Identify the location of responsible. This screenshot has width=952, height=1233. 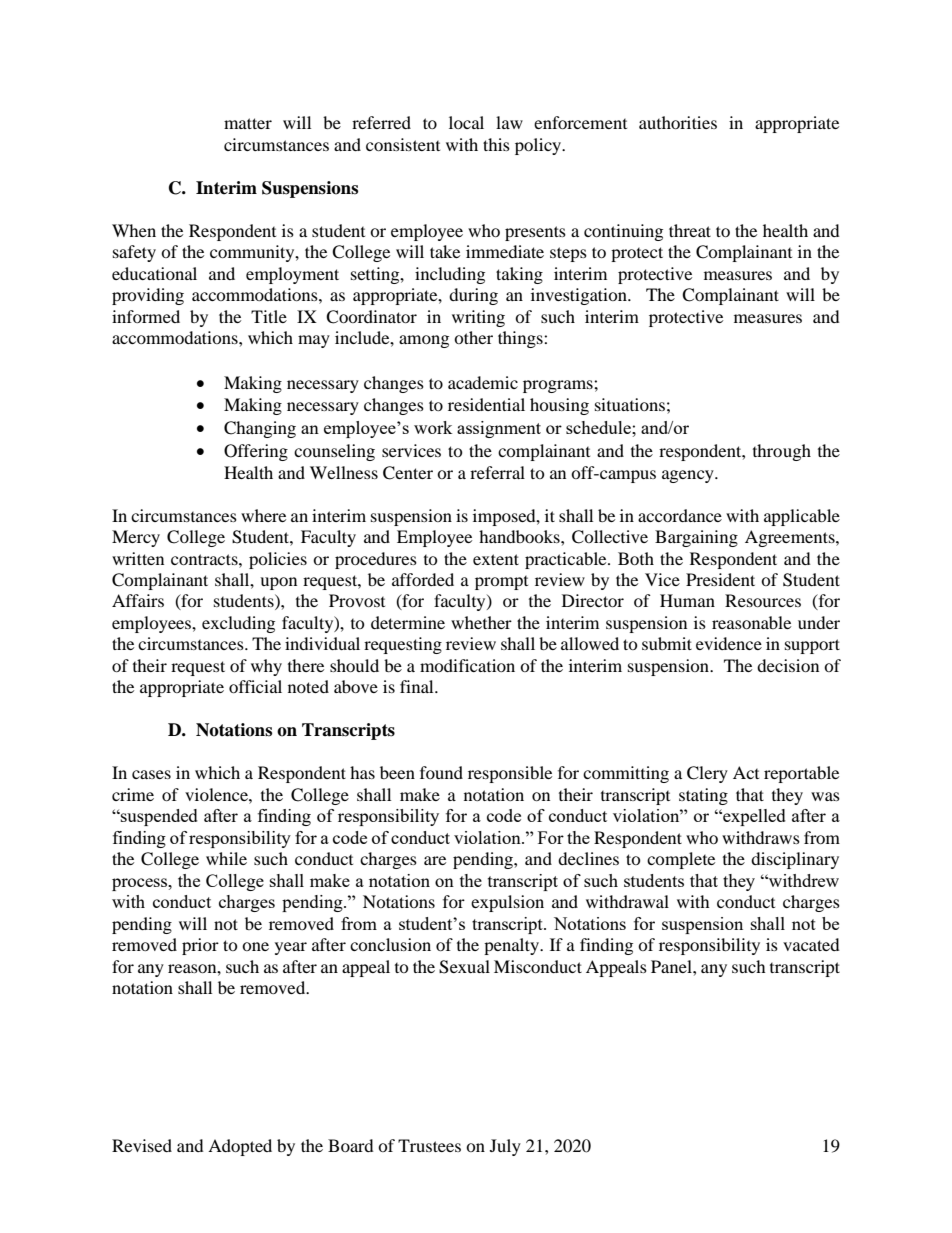
(510, 774).
